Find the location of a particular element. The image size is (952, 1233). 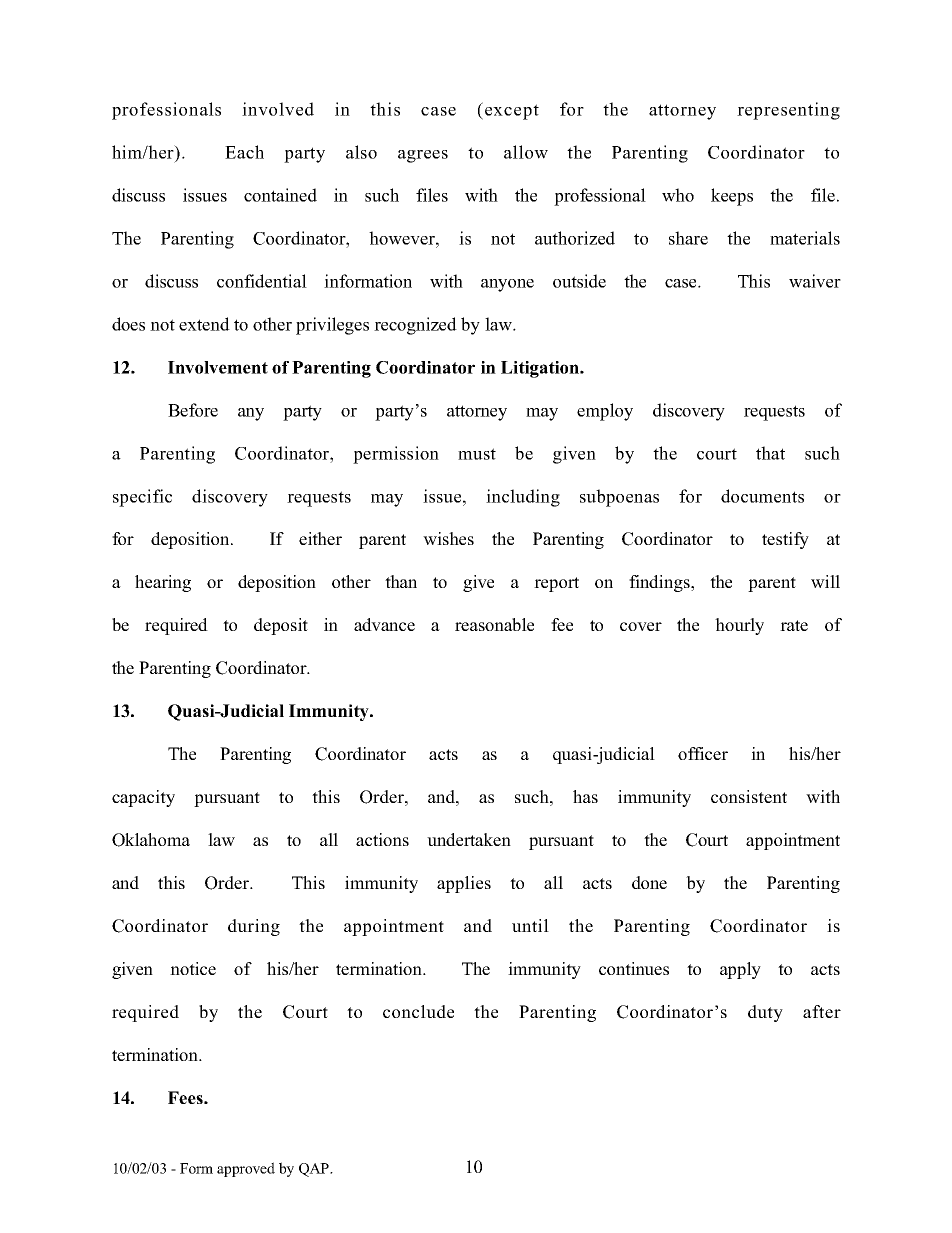

specific is located at coordinates (142, 498).
